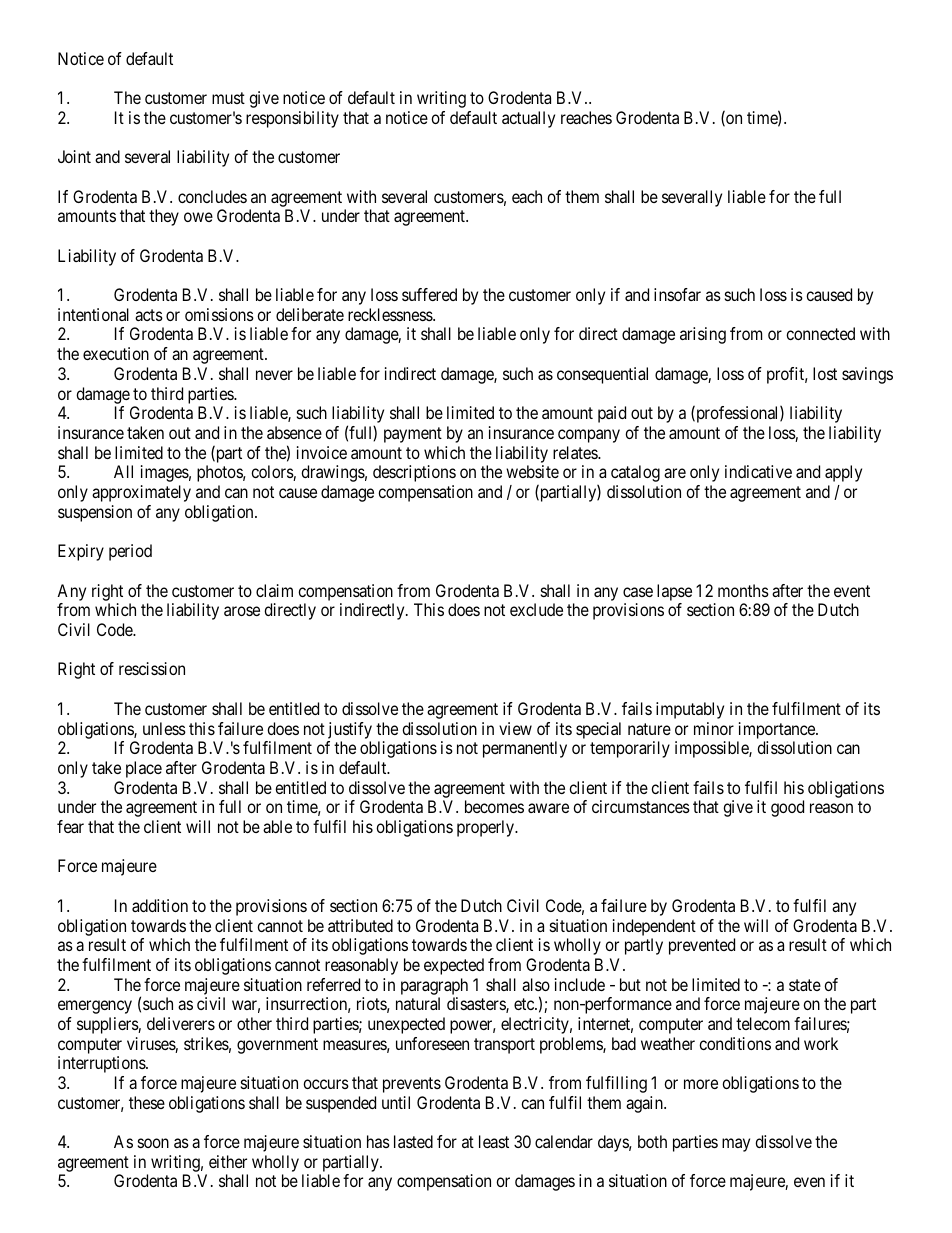  Describe the element at coordinates (758, 471) in the screenshot. I see `indicative` at that location.
